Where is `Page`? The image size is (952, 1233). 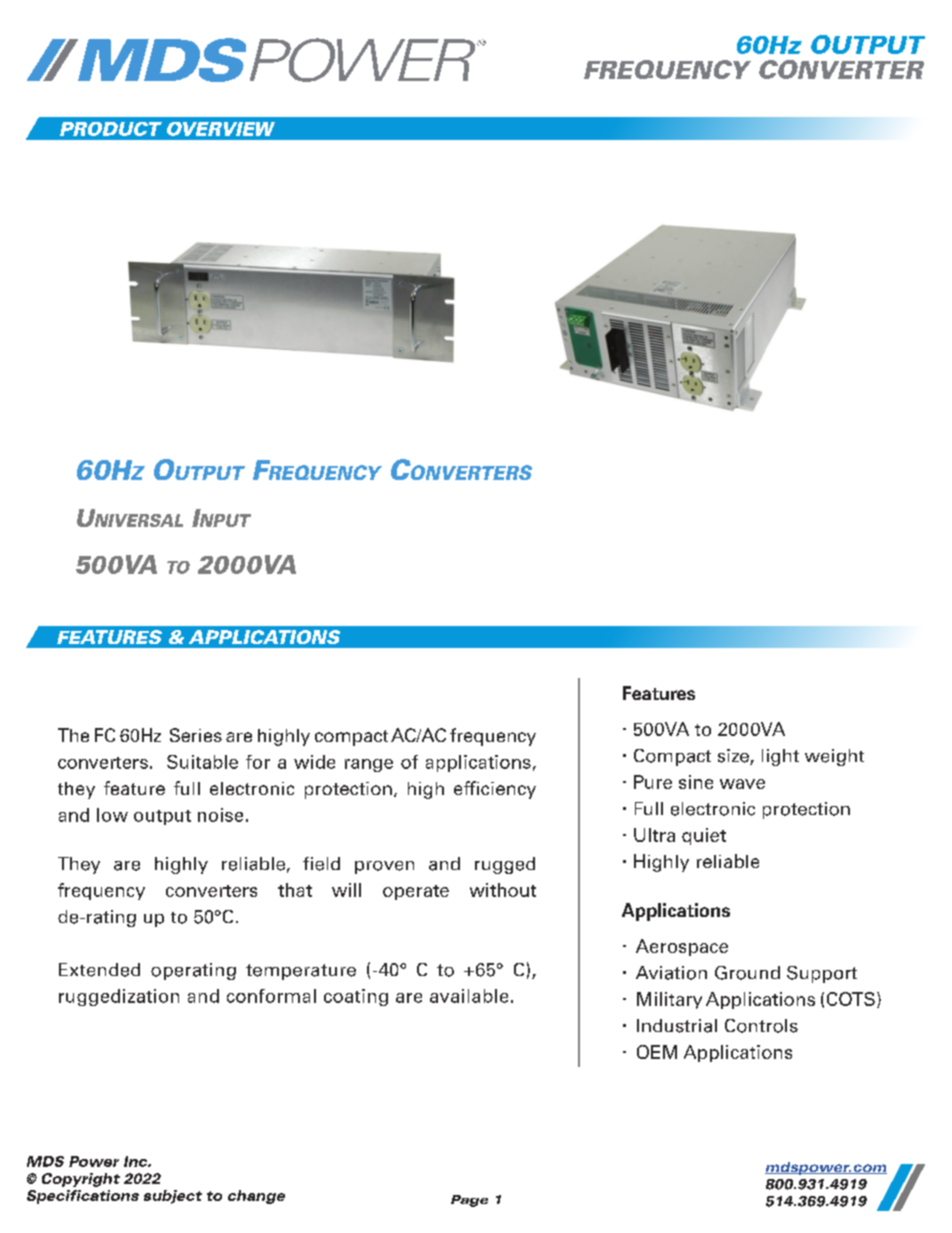
Page is located at coordinates (469, 1201).
